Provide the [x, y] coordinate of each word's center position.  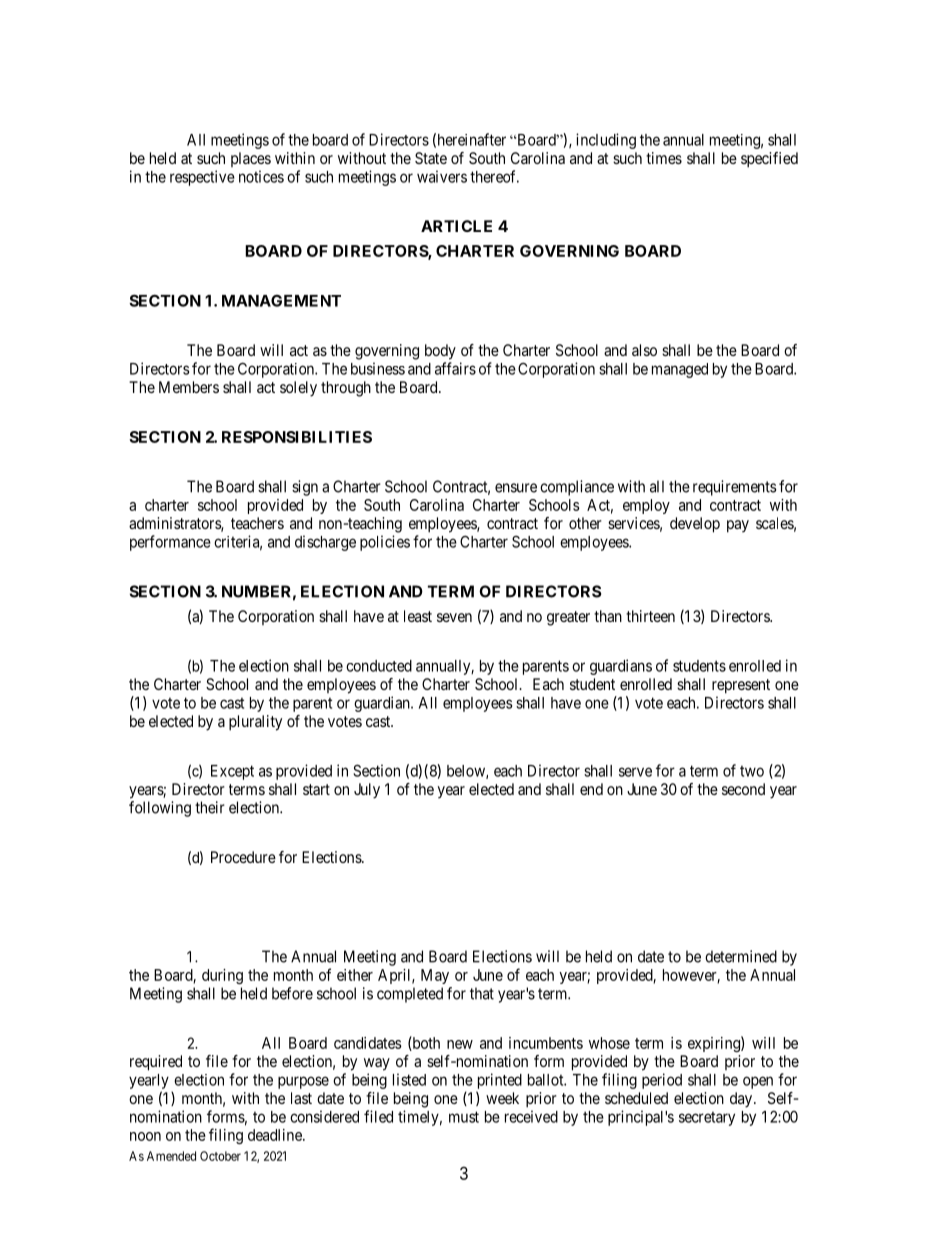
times [664, 158]
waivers [442, 176]
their [210, 807]
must [464, 1117]
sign [305, 488]
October [220, 1156]
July [367, 791]
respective [202, 178]
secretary [707, 1118]
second [743, 789]
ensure [516, 488]
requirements [735, 488]
